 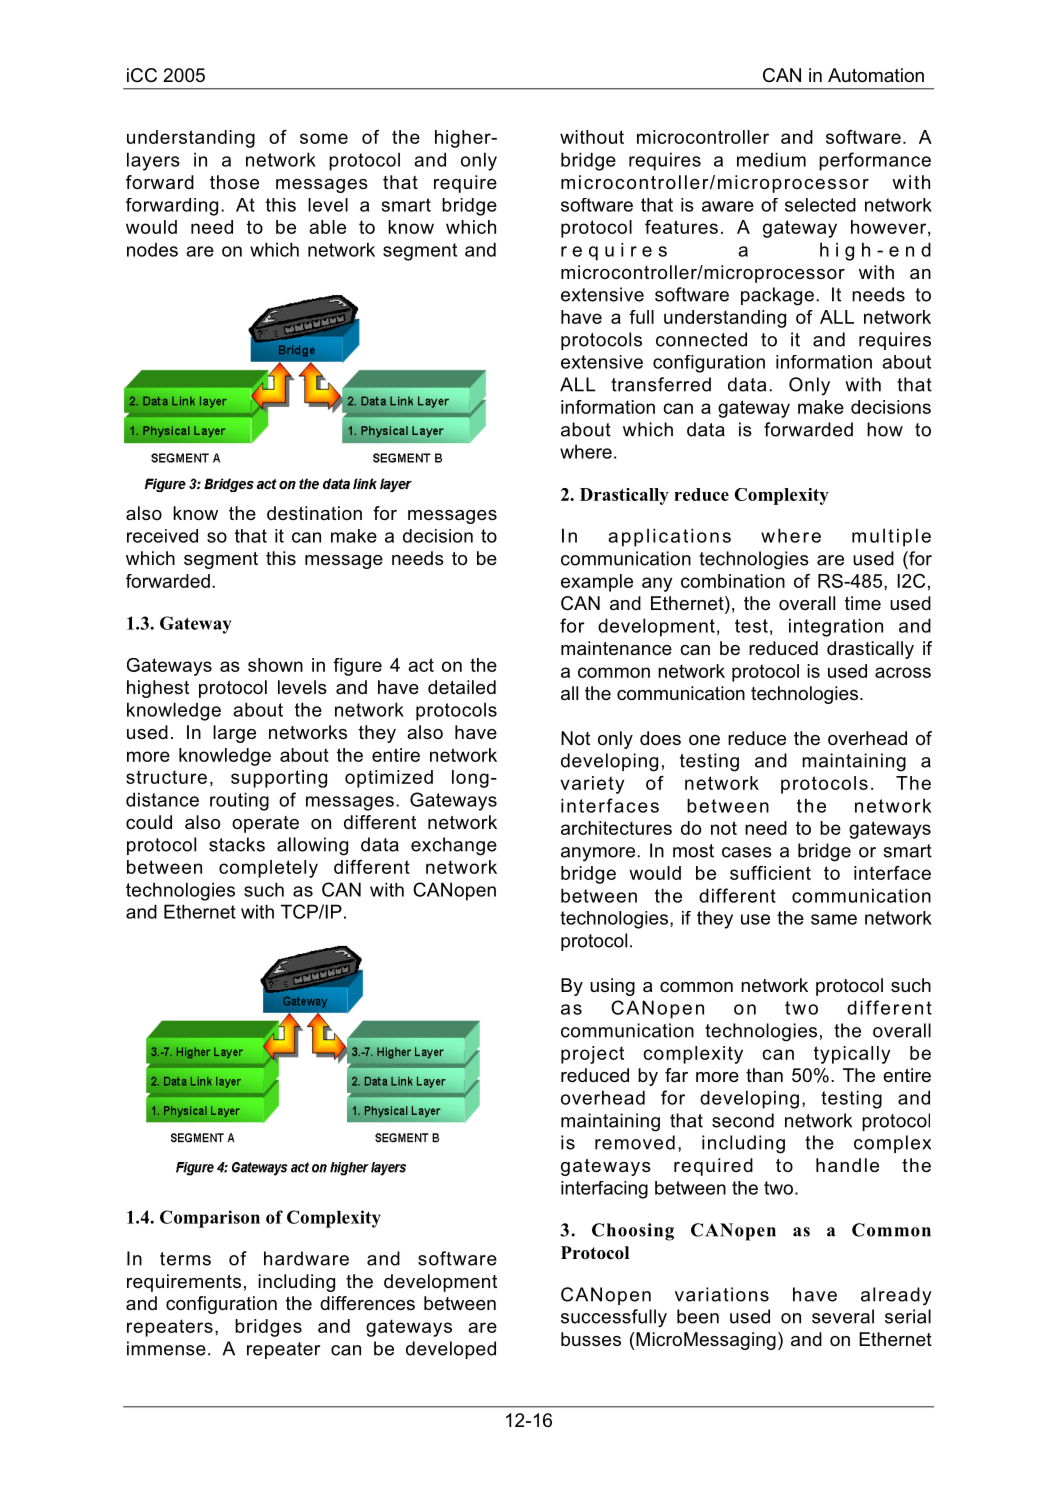 I want to click on busses, so click(x=591, y=1339).
